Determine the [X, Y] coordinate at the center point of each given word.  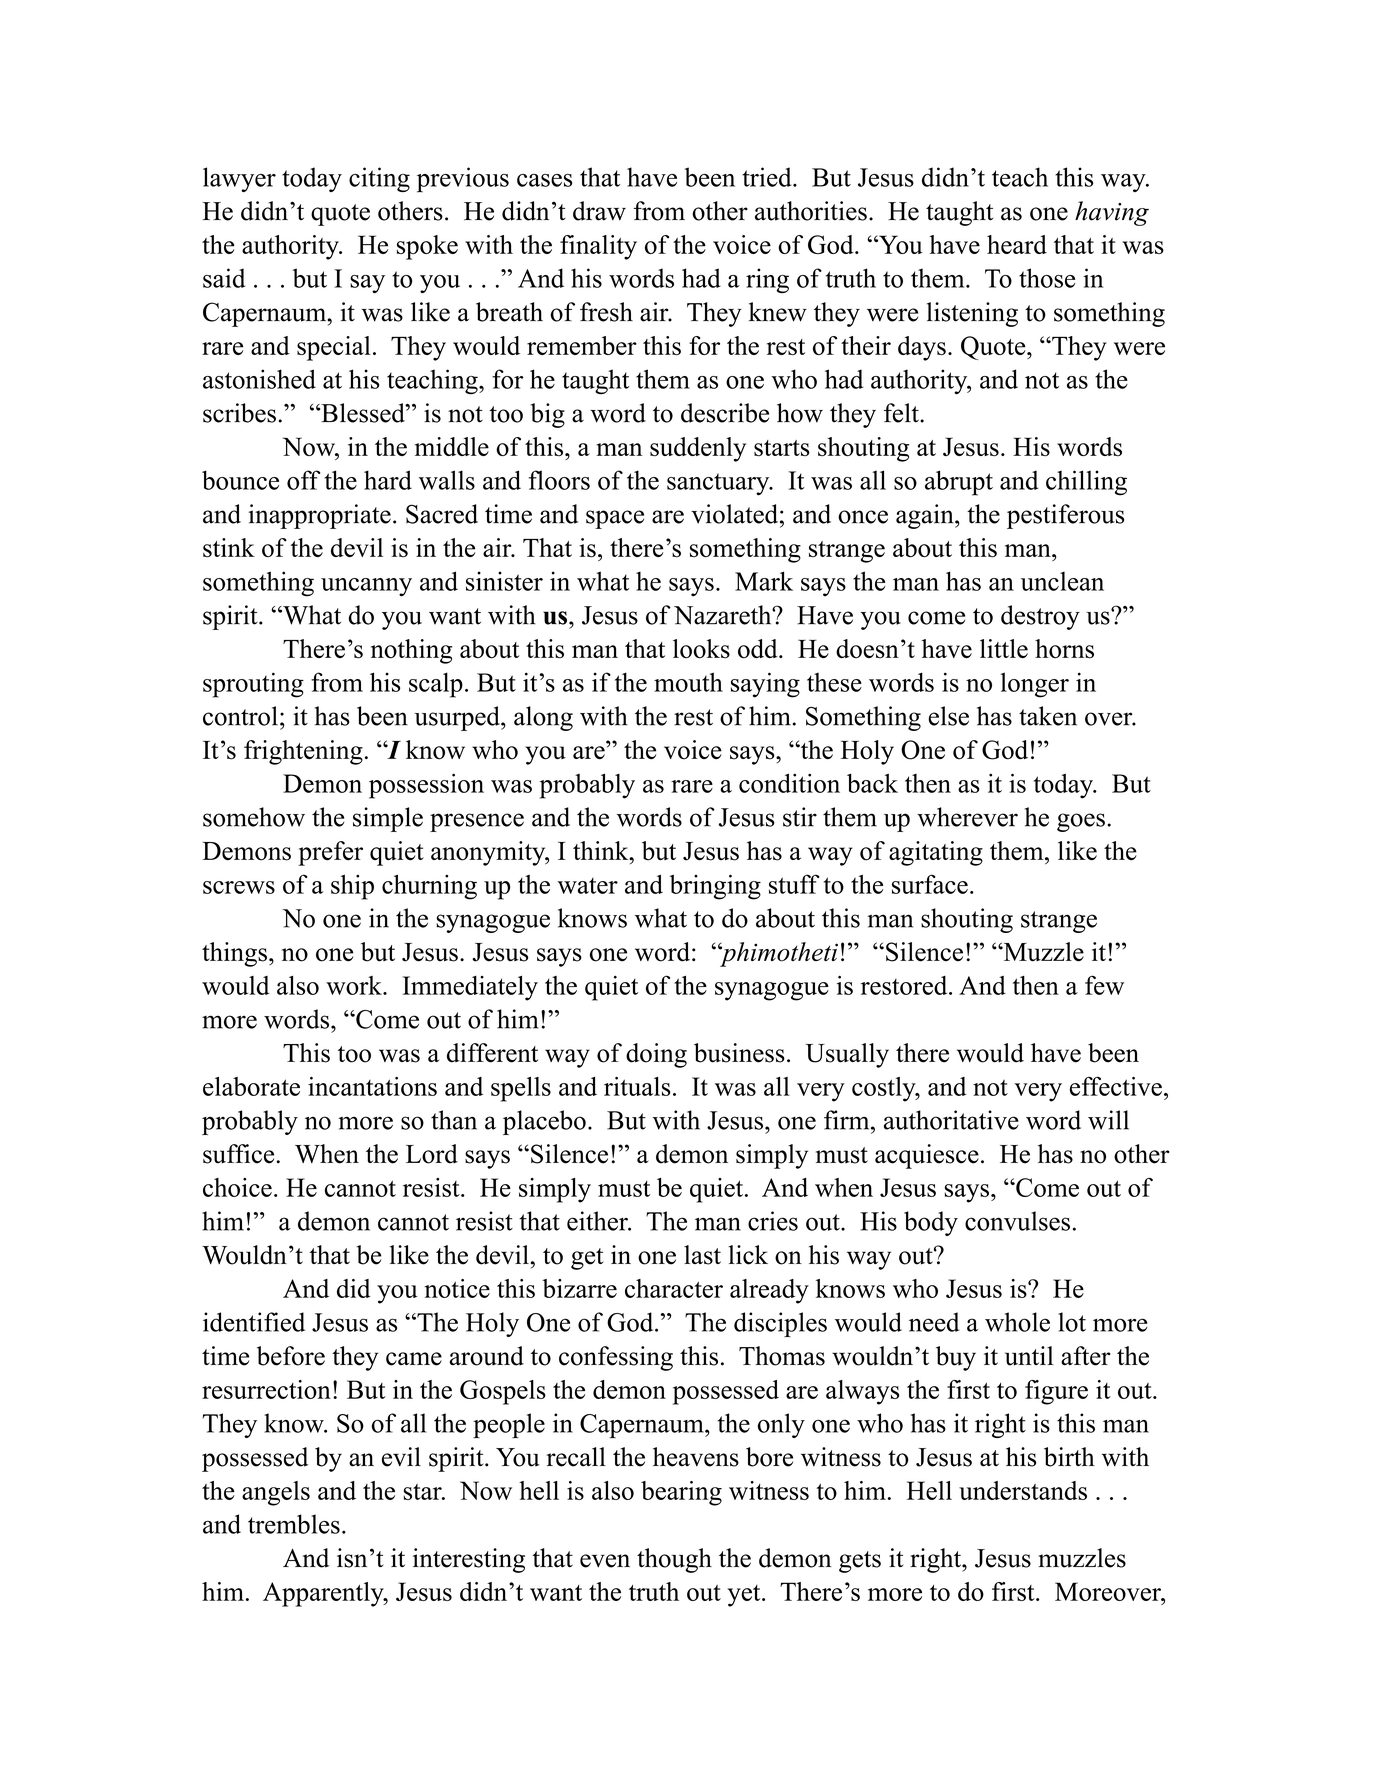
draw [599, 211]
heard [1017, 244]
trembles [294, 1524]
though [674, 1560]
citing [379, 179]
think [602, 850]
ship [352, 887]
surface [930, 884]
